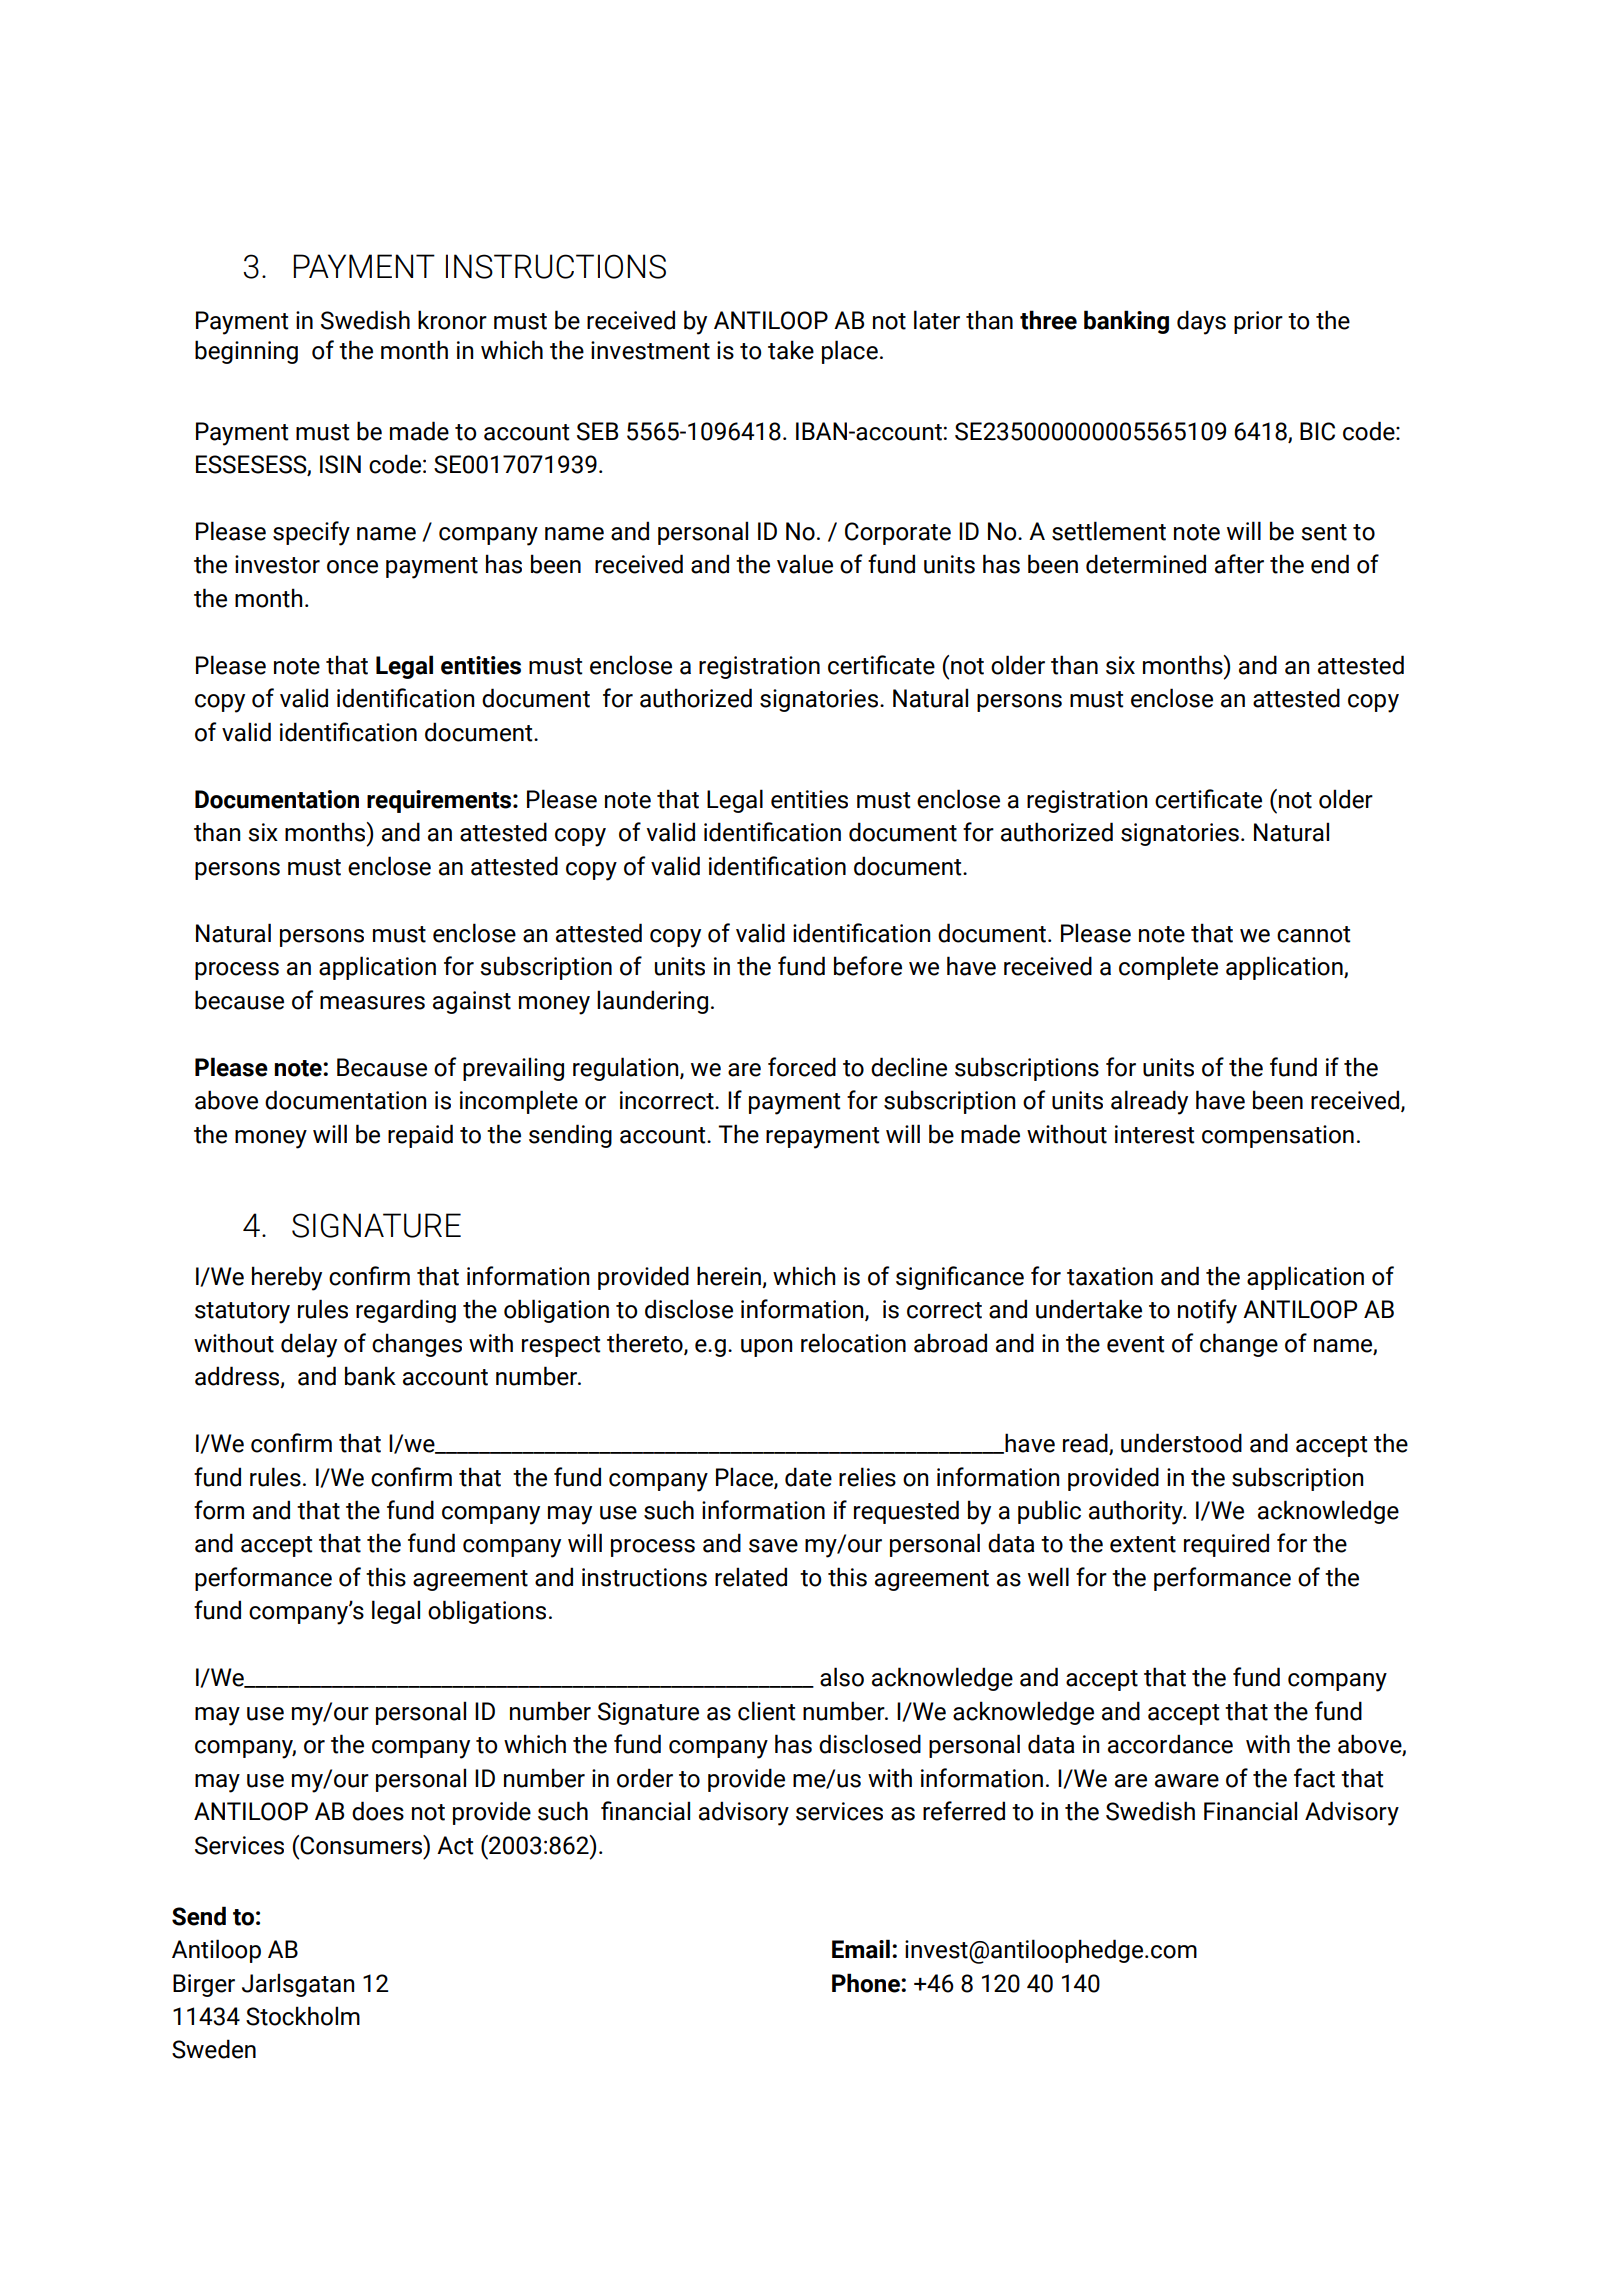  I want to click on repaid, so click(420, 1136).
